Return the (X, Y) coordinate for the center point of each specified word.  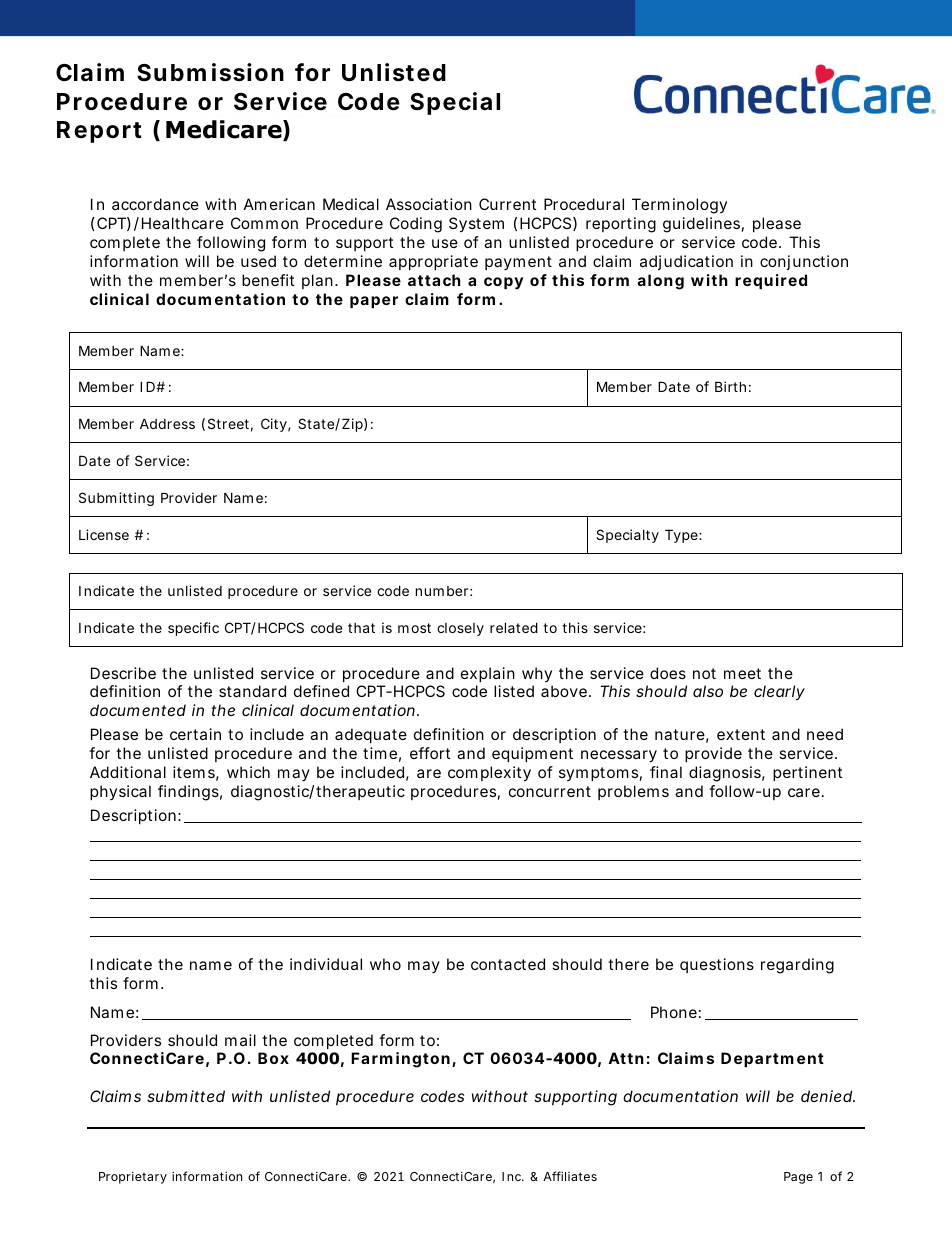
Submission (210, 72)
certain (195, 734)
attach (434, 280)
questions (717, 965)
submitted (186, 1096)
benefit (268, 280)
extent (741, 734)
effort (430, 753)
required (771, 281)
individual (326, 964)
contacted (508, 964)
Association (429, 204)
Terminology (679, 206)
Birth (730, 386)
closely (460, 629)
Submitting (116, 499)
